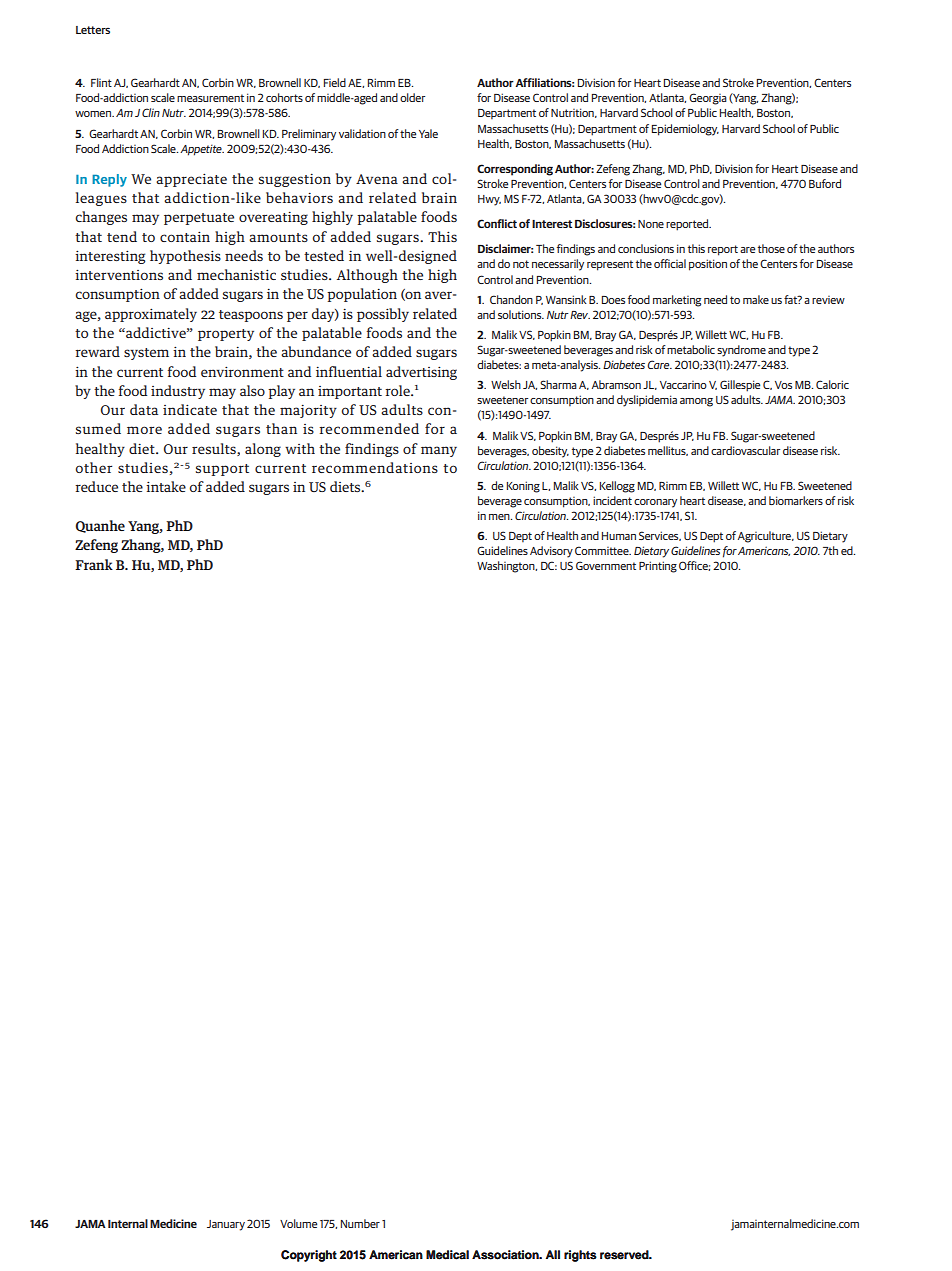 Image resolution: width=952 pixels, height=1271 pixels. I want to click on January, so click(226, 1225).
